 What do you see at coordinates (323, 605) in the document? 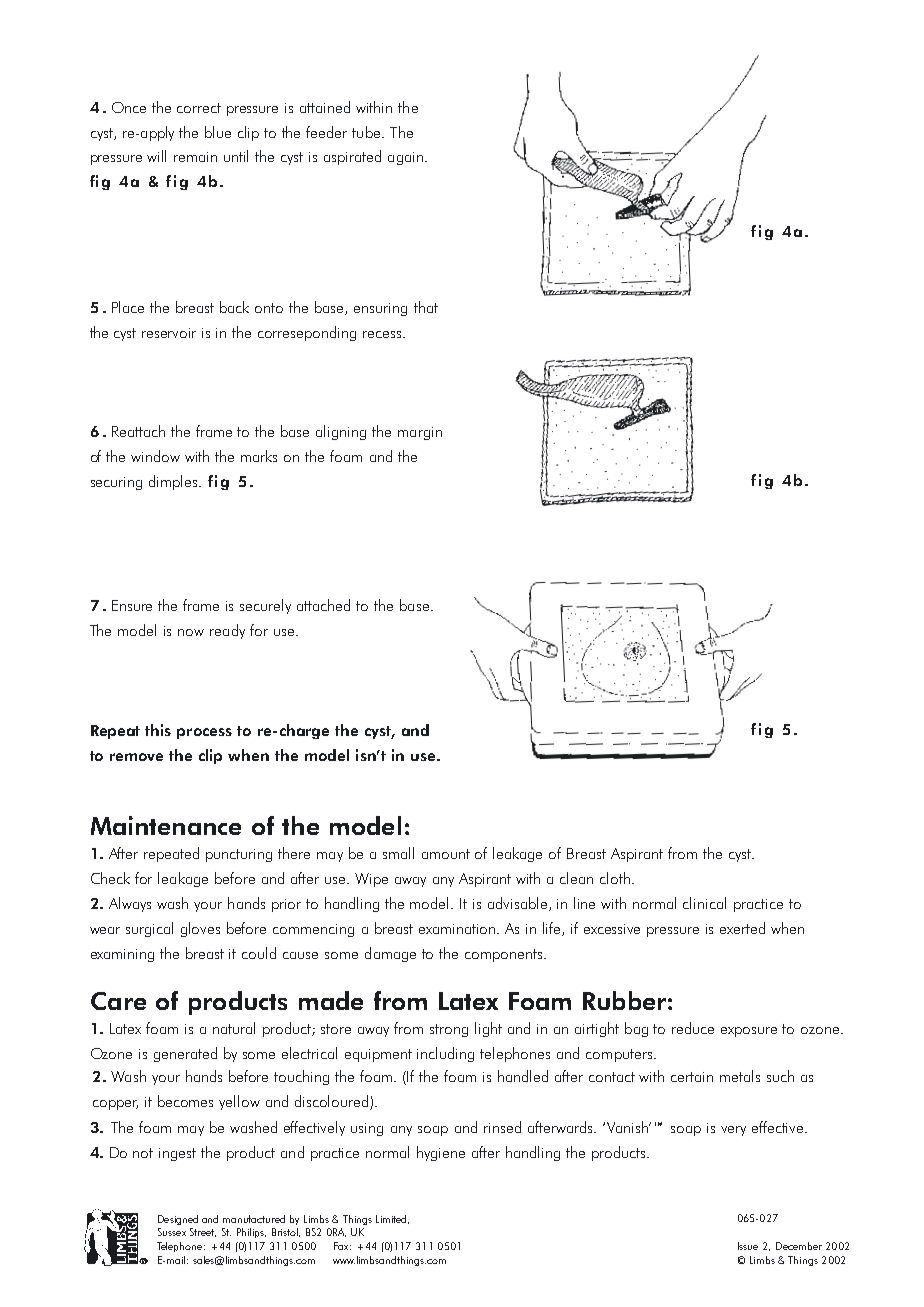
I see `attached` at bounding box center [323, 605].
